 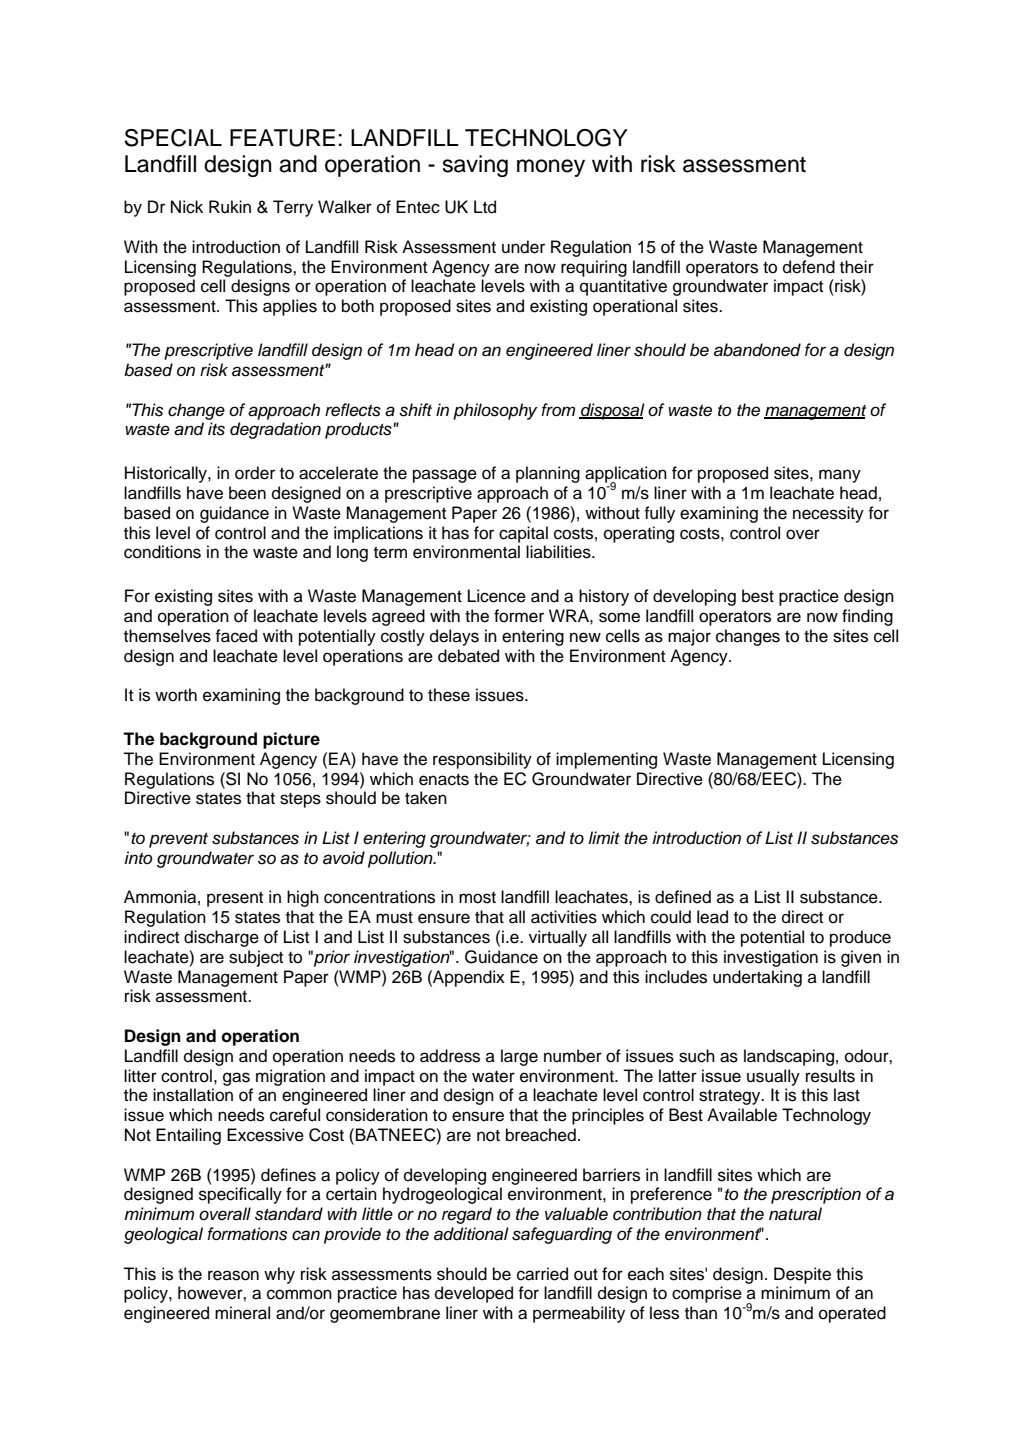 What do you see at coordinates (187, 207) in the page?
I see `Nick` at bounding box center [187, 207].
